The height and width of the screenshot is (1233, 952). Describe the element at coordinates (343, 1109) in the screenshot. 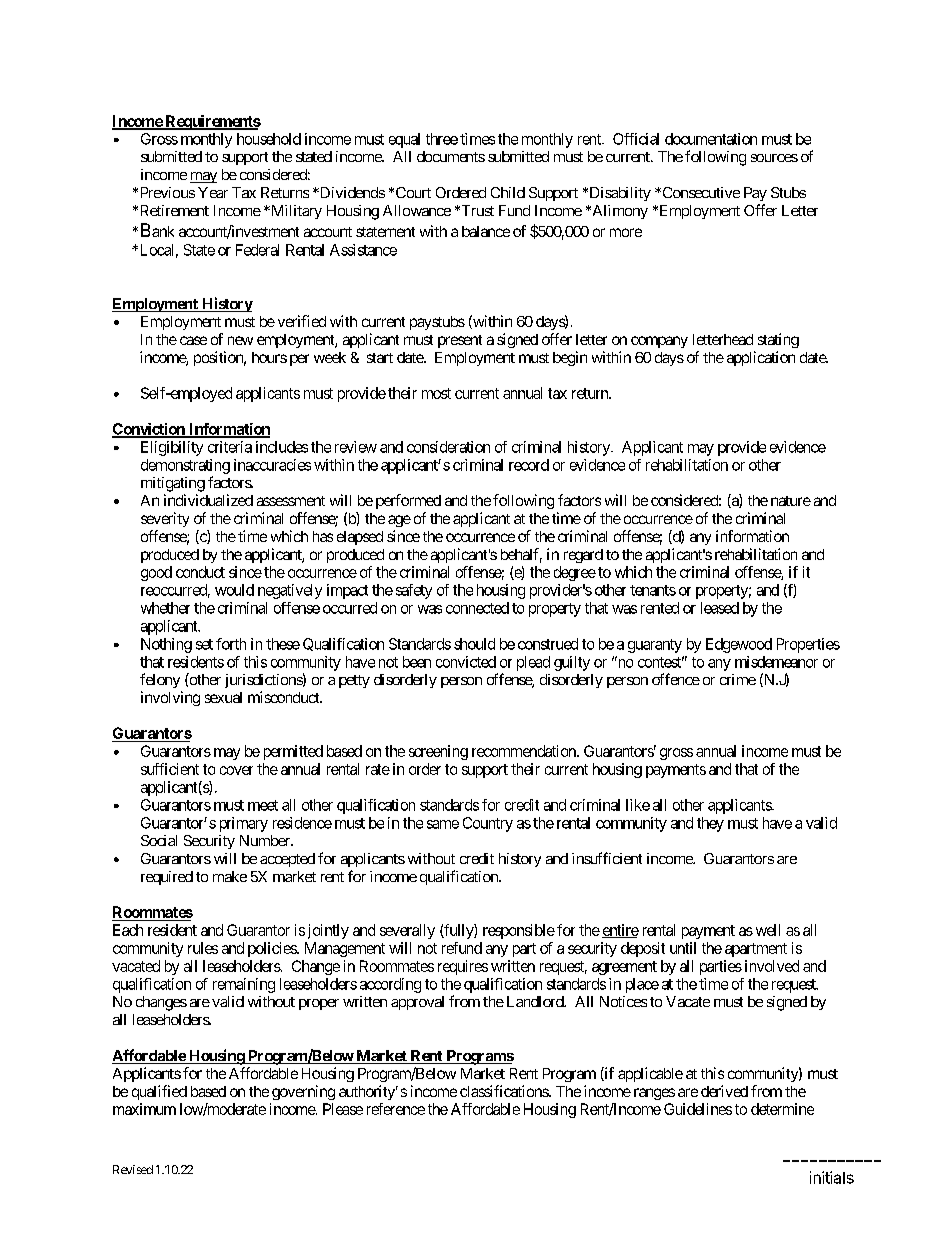

I see `Please` at that location.
